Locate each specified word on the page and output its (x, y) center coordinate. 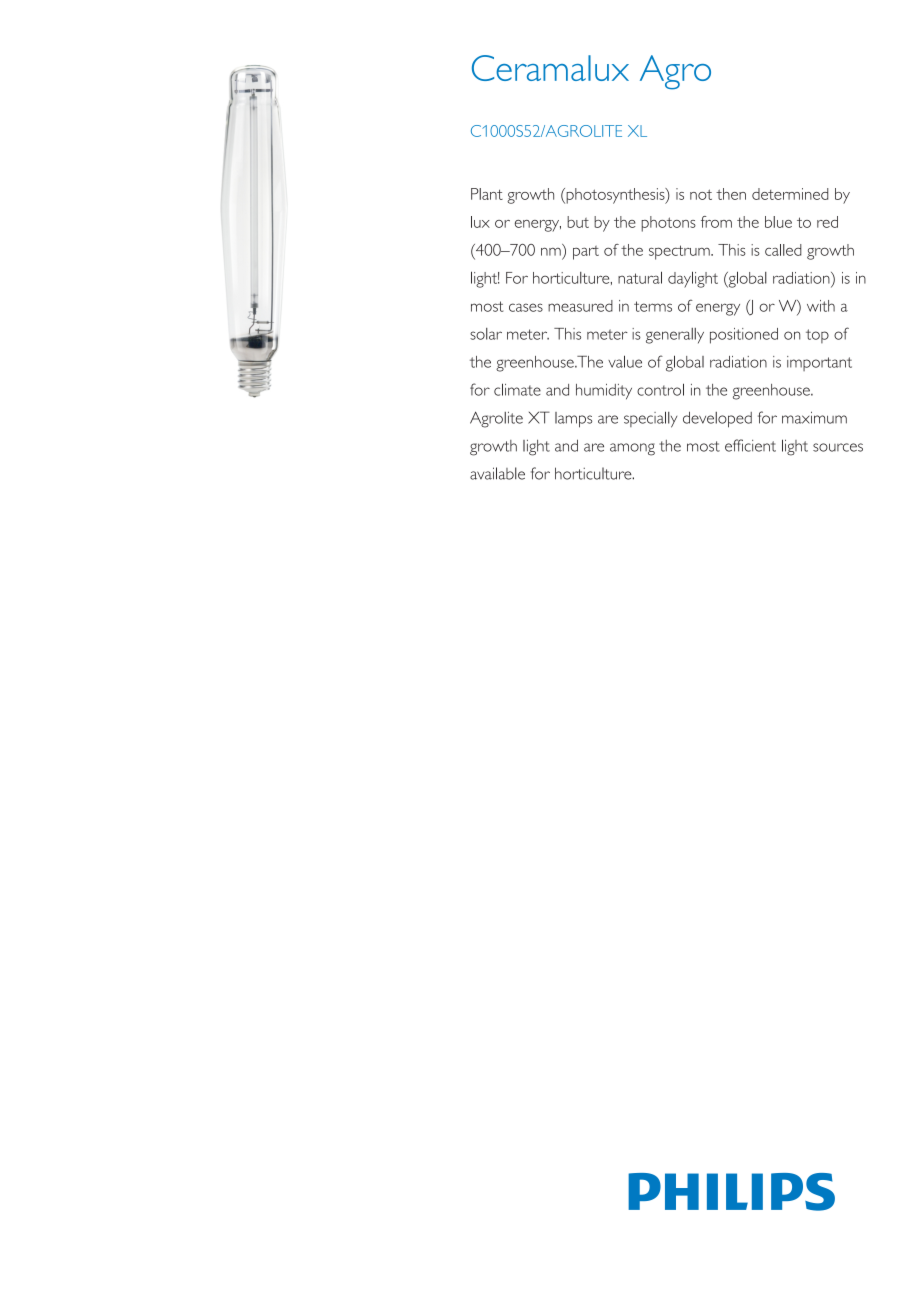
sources (838, 447)
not (701, 194)
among (632, 449)
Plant (487, 194)
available (497, 473)
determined (790, 194)
